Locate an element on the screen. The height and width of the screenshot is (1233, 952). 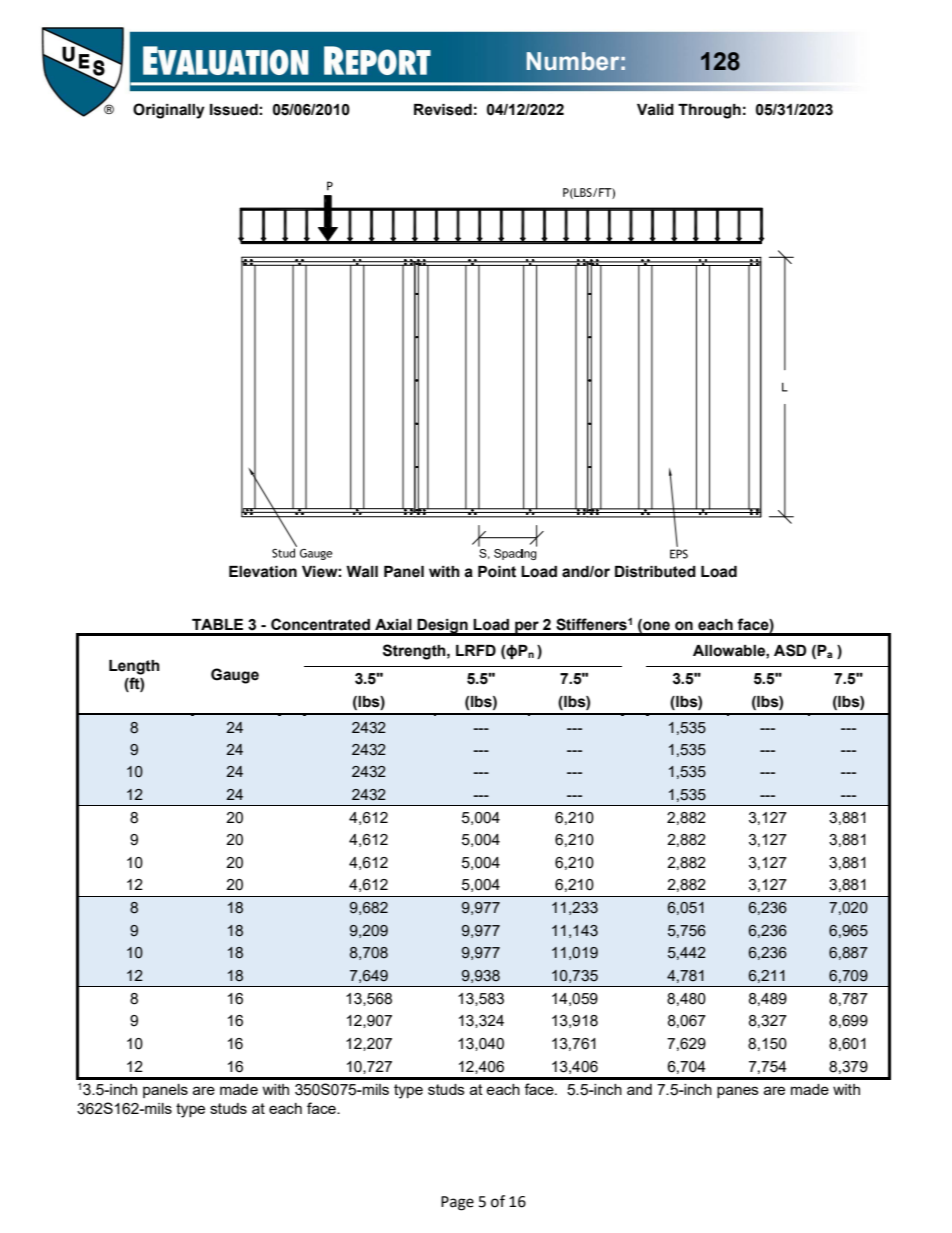
Through is located at coordinates (709, 111).
